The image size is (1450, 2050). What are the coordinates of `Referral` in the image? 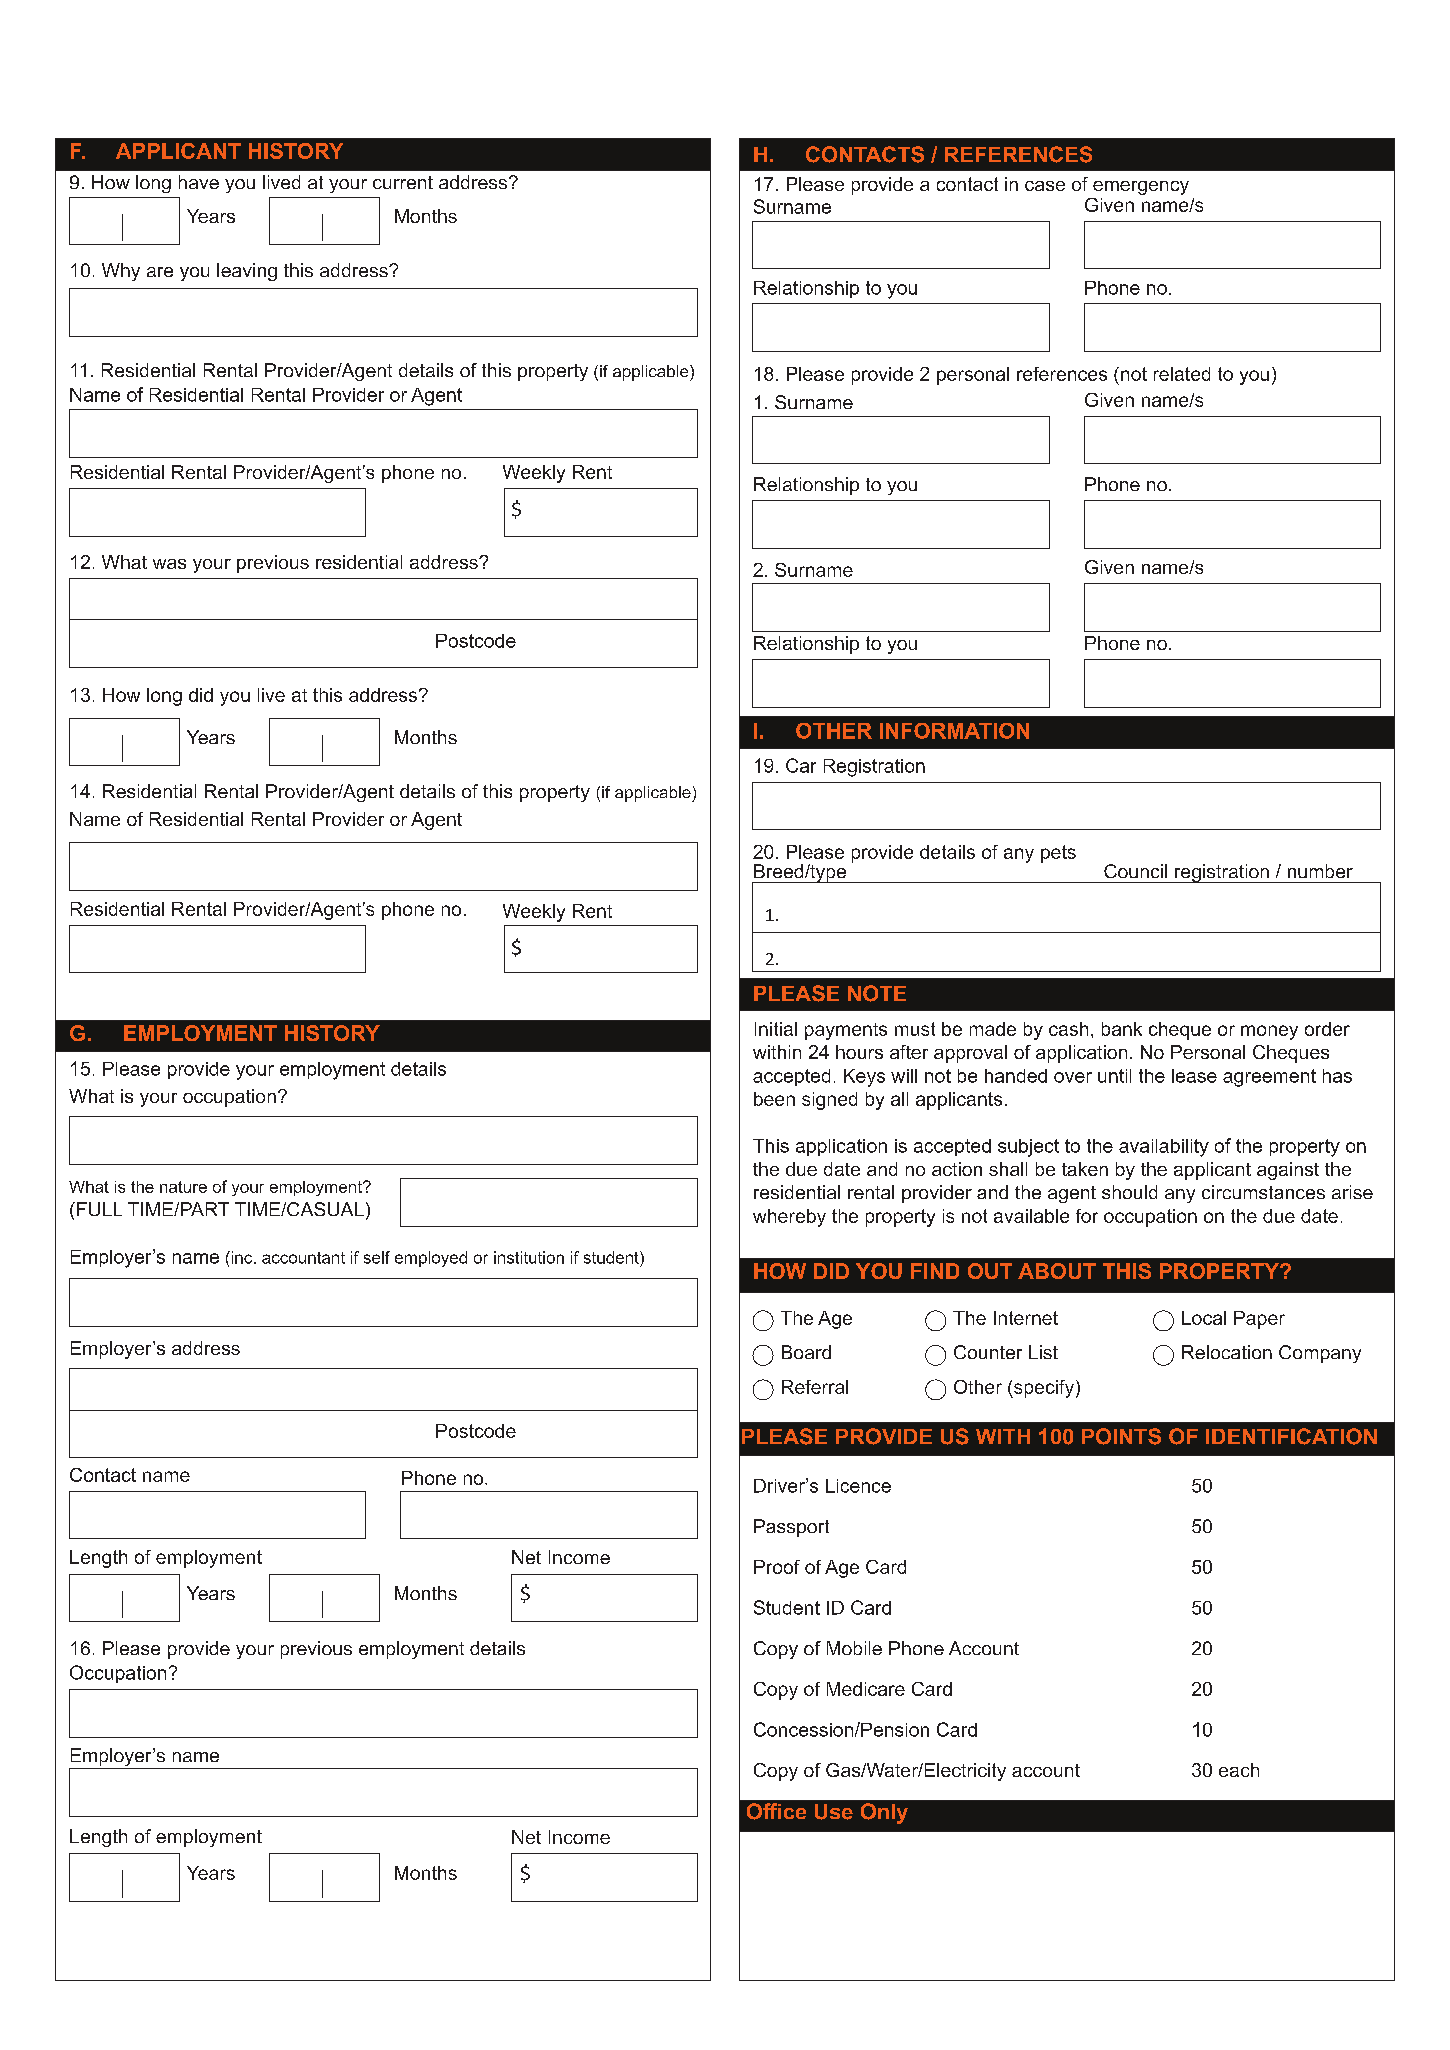 It's located at (815, 1387).
